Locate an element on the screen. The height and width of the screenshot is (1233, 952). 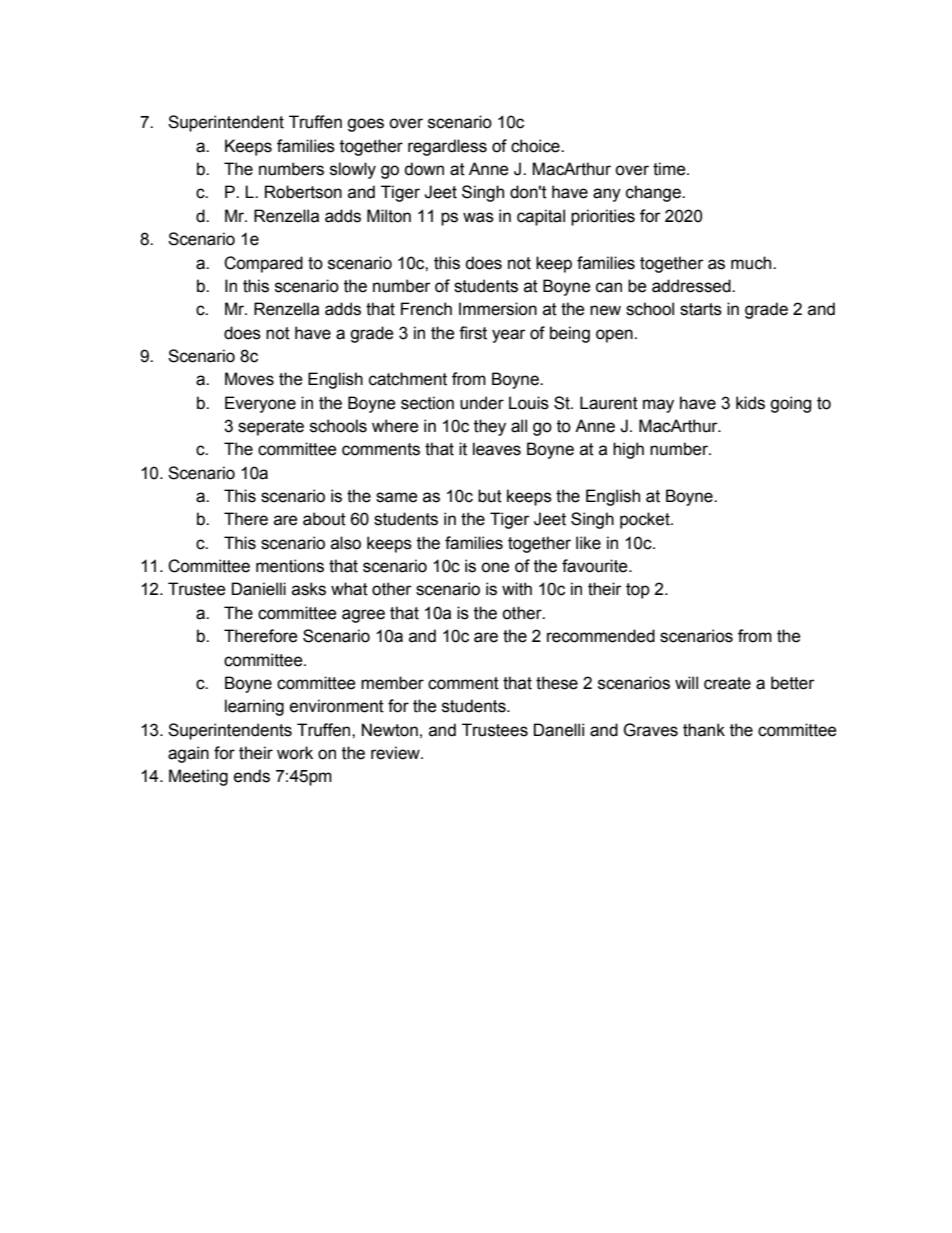
thank is located at coordinates (704, 730).
